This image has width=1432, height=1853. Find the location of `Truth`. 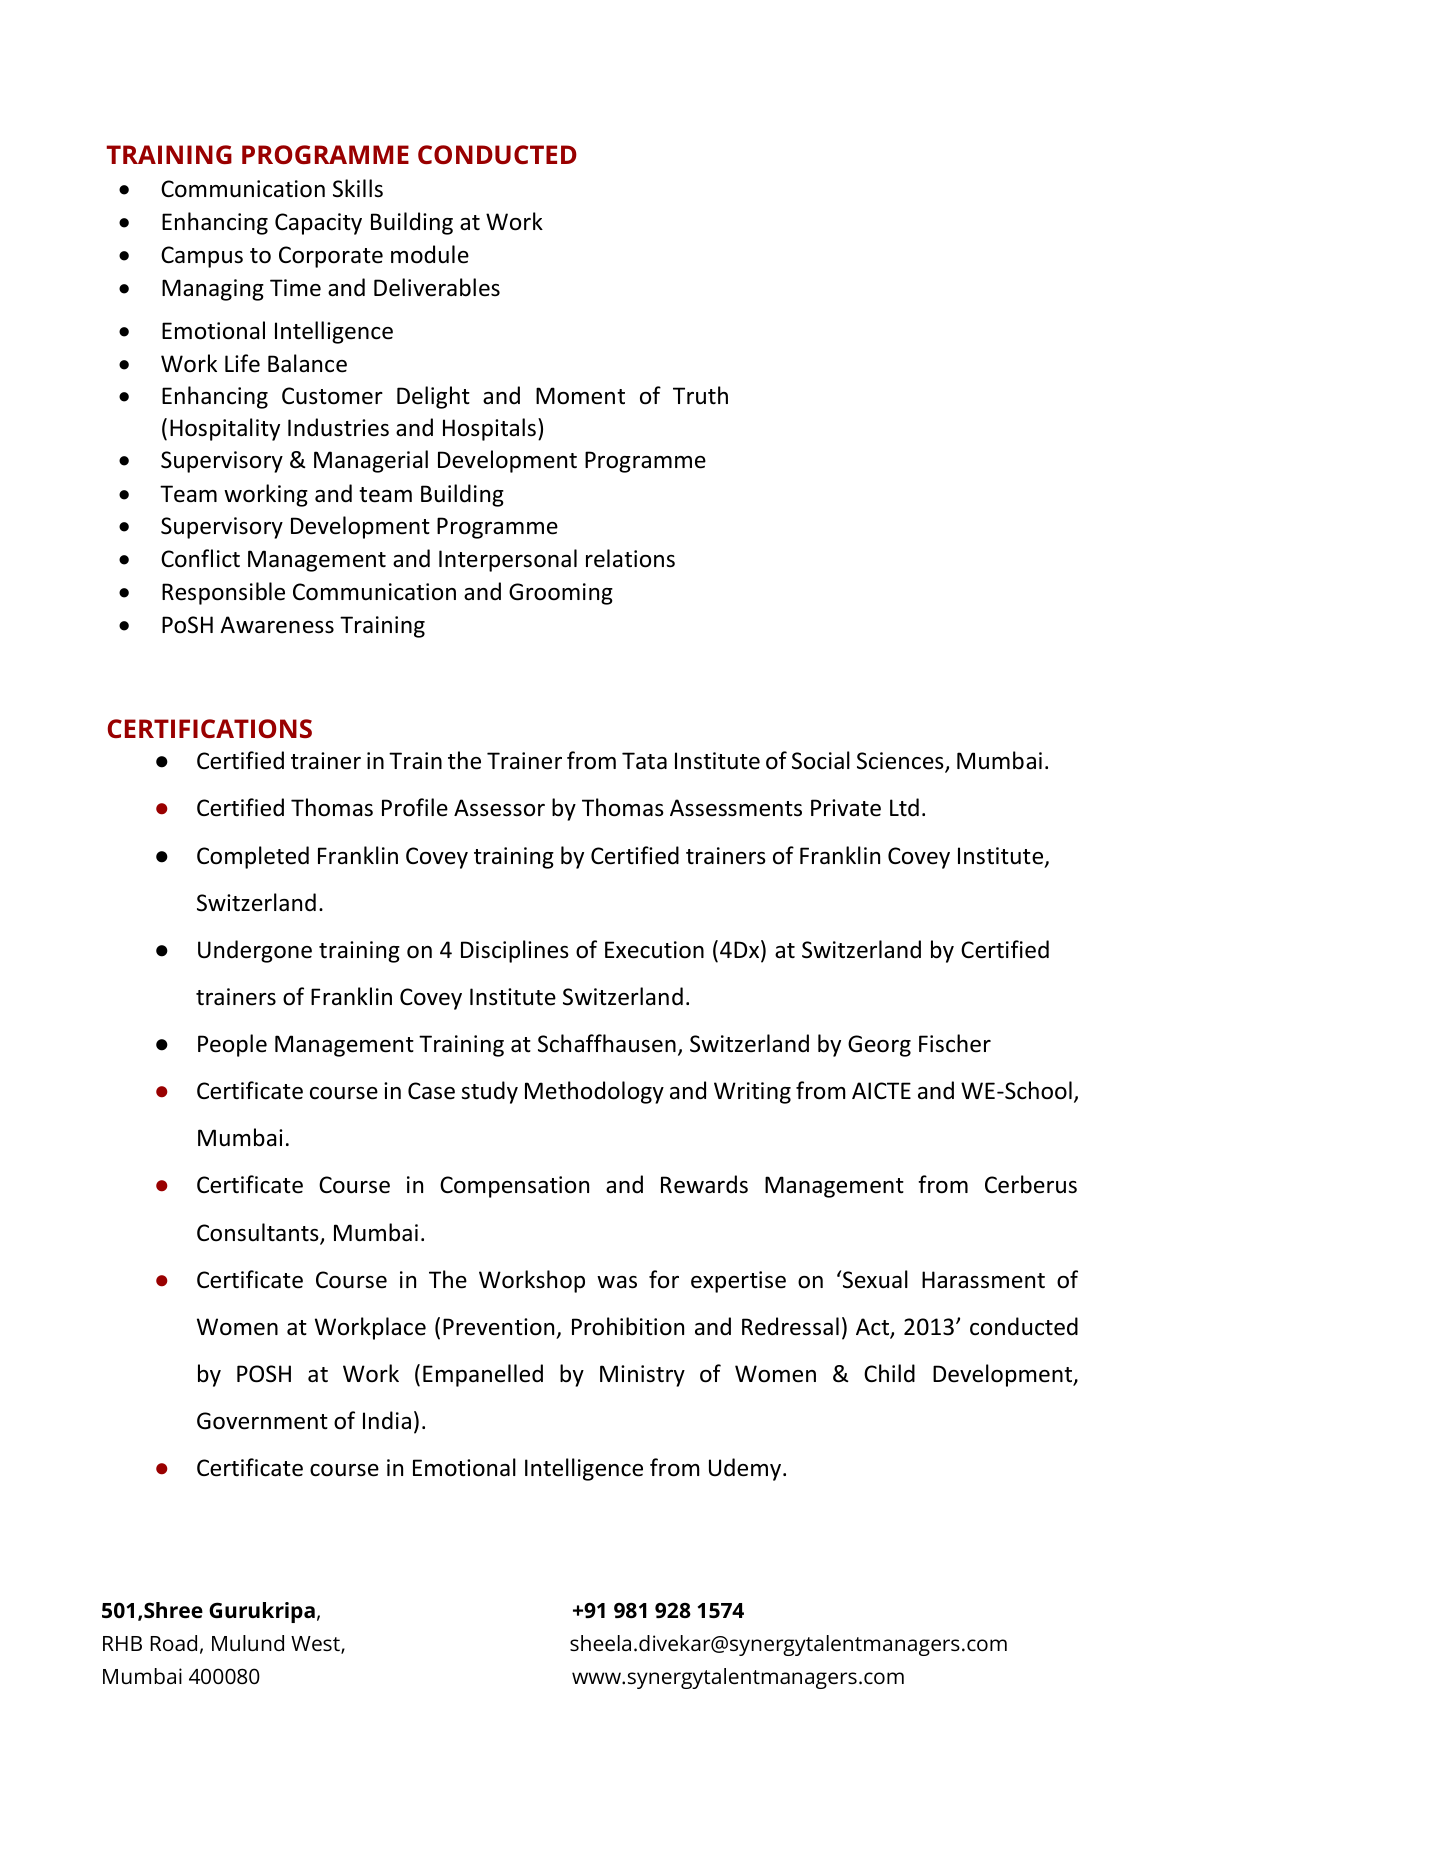

Truth is located at coordinates (700, 395).
